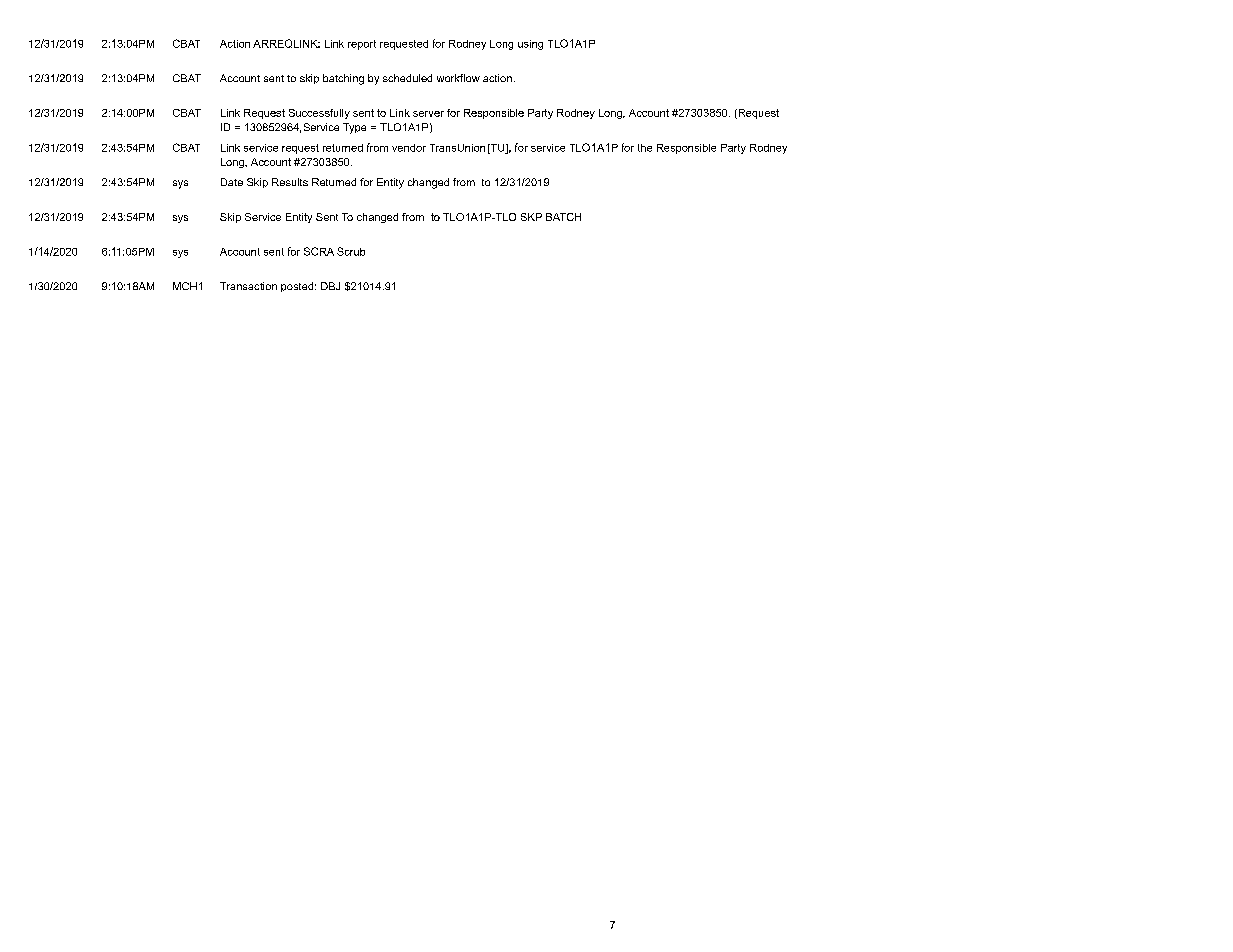 Image resolution: width=1233 pixels, height=952 pixels. Describe the element at coordinates (458, 78) in the document. I see `workflow` at that location.
